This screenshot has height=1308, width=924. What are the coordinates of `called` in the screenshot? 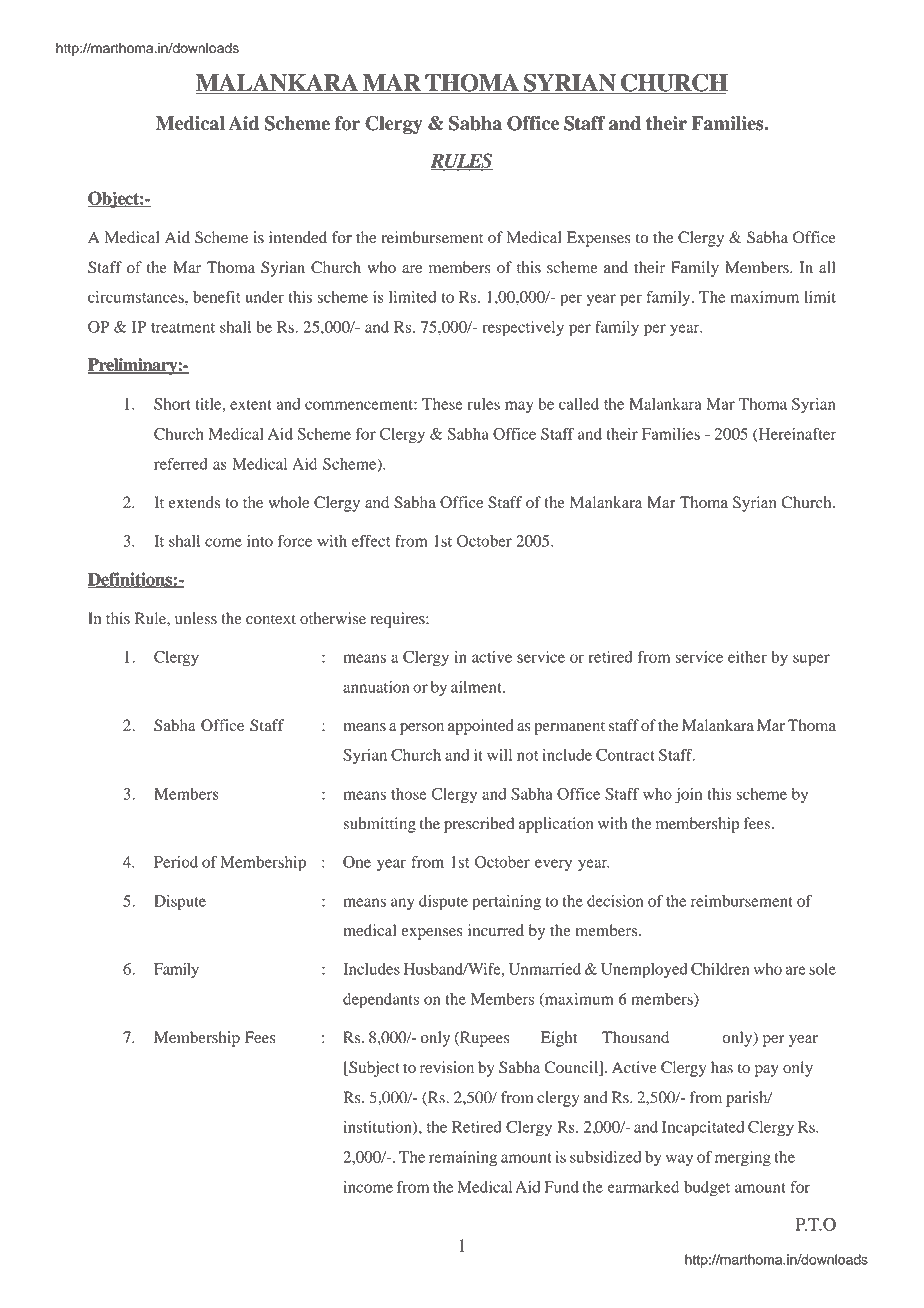 It's located at (579, 404).
